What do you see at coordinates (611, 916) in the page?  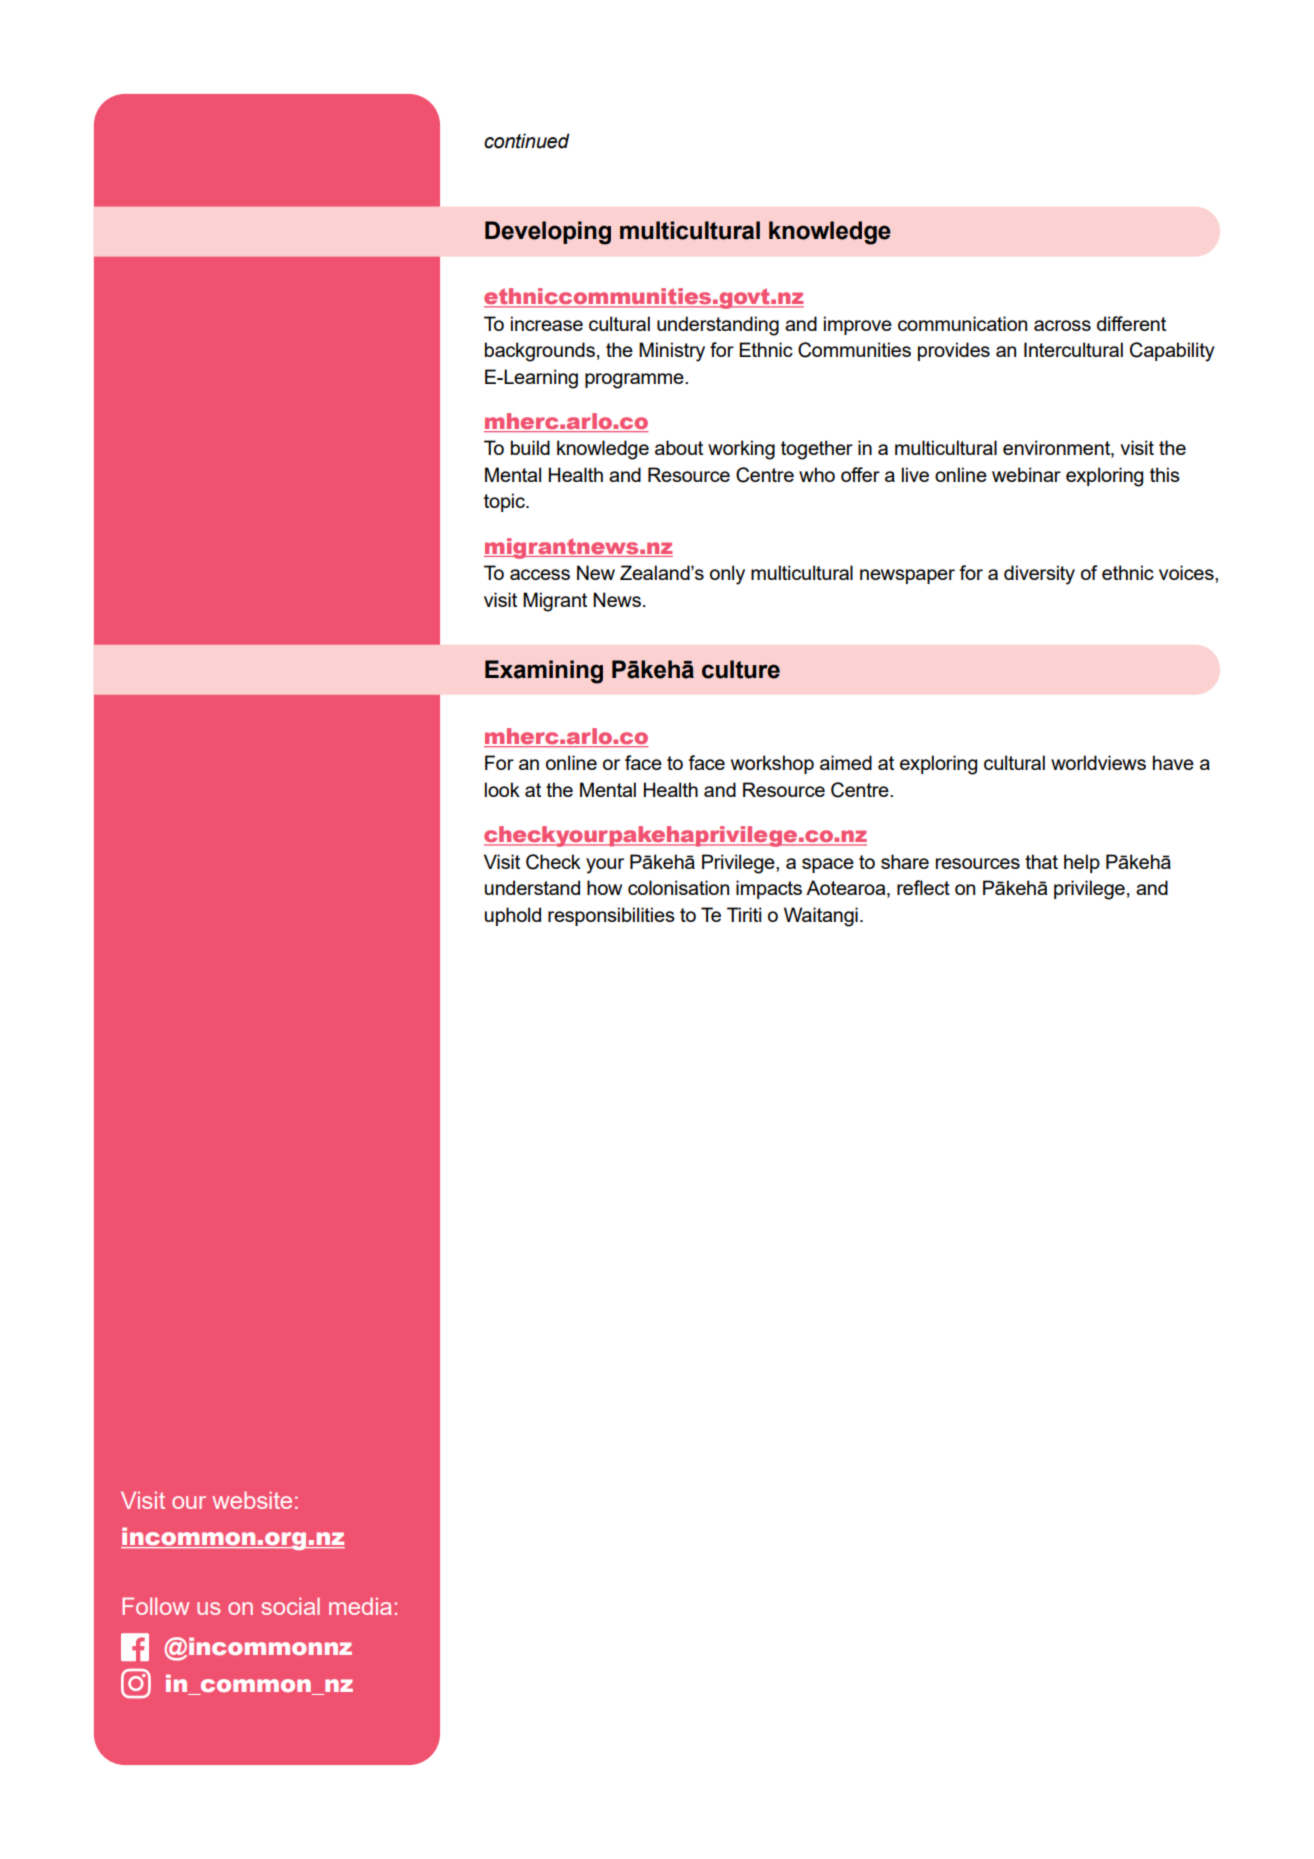 I see `responsibilities` at bounding box center [611, 916].
